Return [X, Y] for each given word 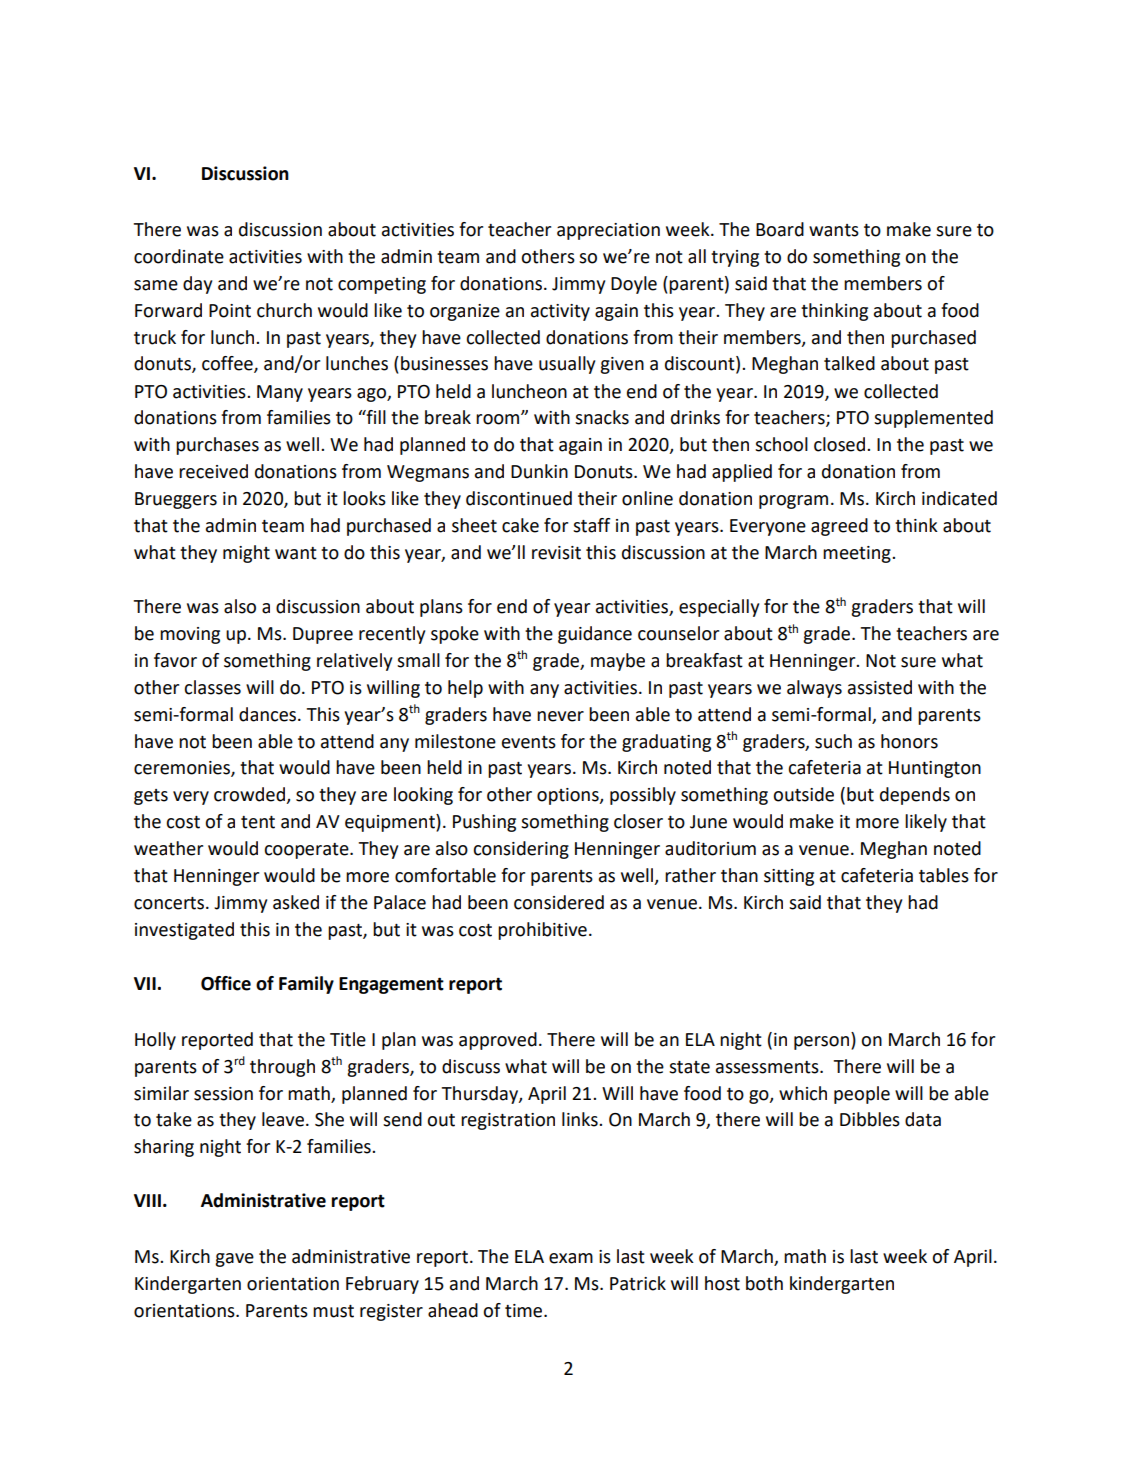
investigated [184, 931]
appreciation [608, 231]
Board [780, 229]
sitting [789, 877]
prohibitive [542, 931]
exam [571, 1258]
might [246, 554]
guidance [595, 635]
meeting [858, 554]
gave [234, 1260]
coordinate [179, 256]
